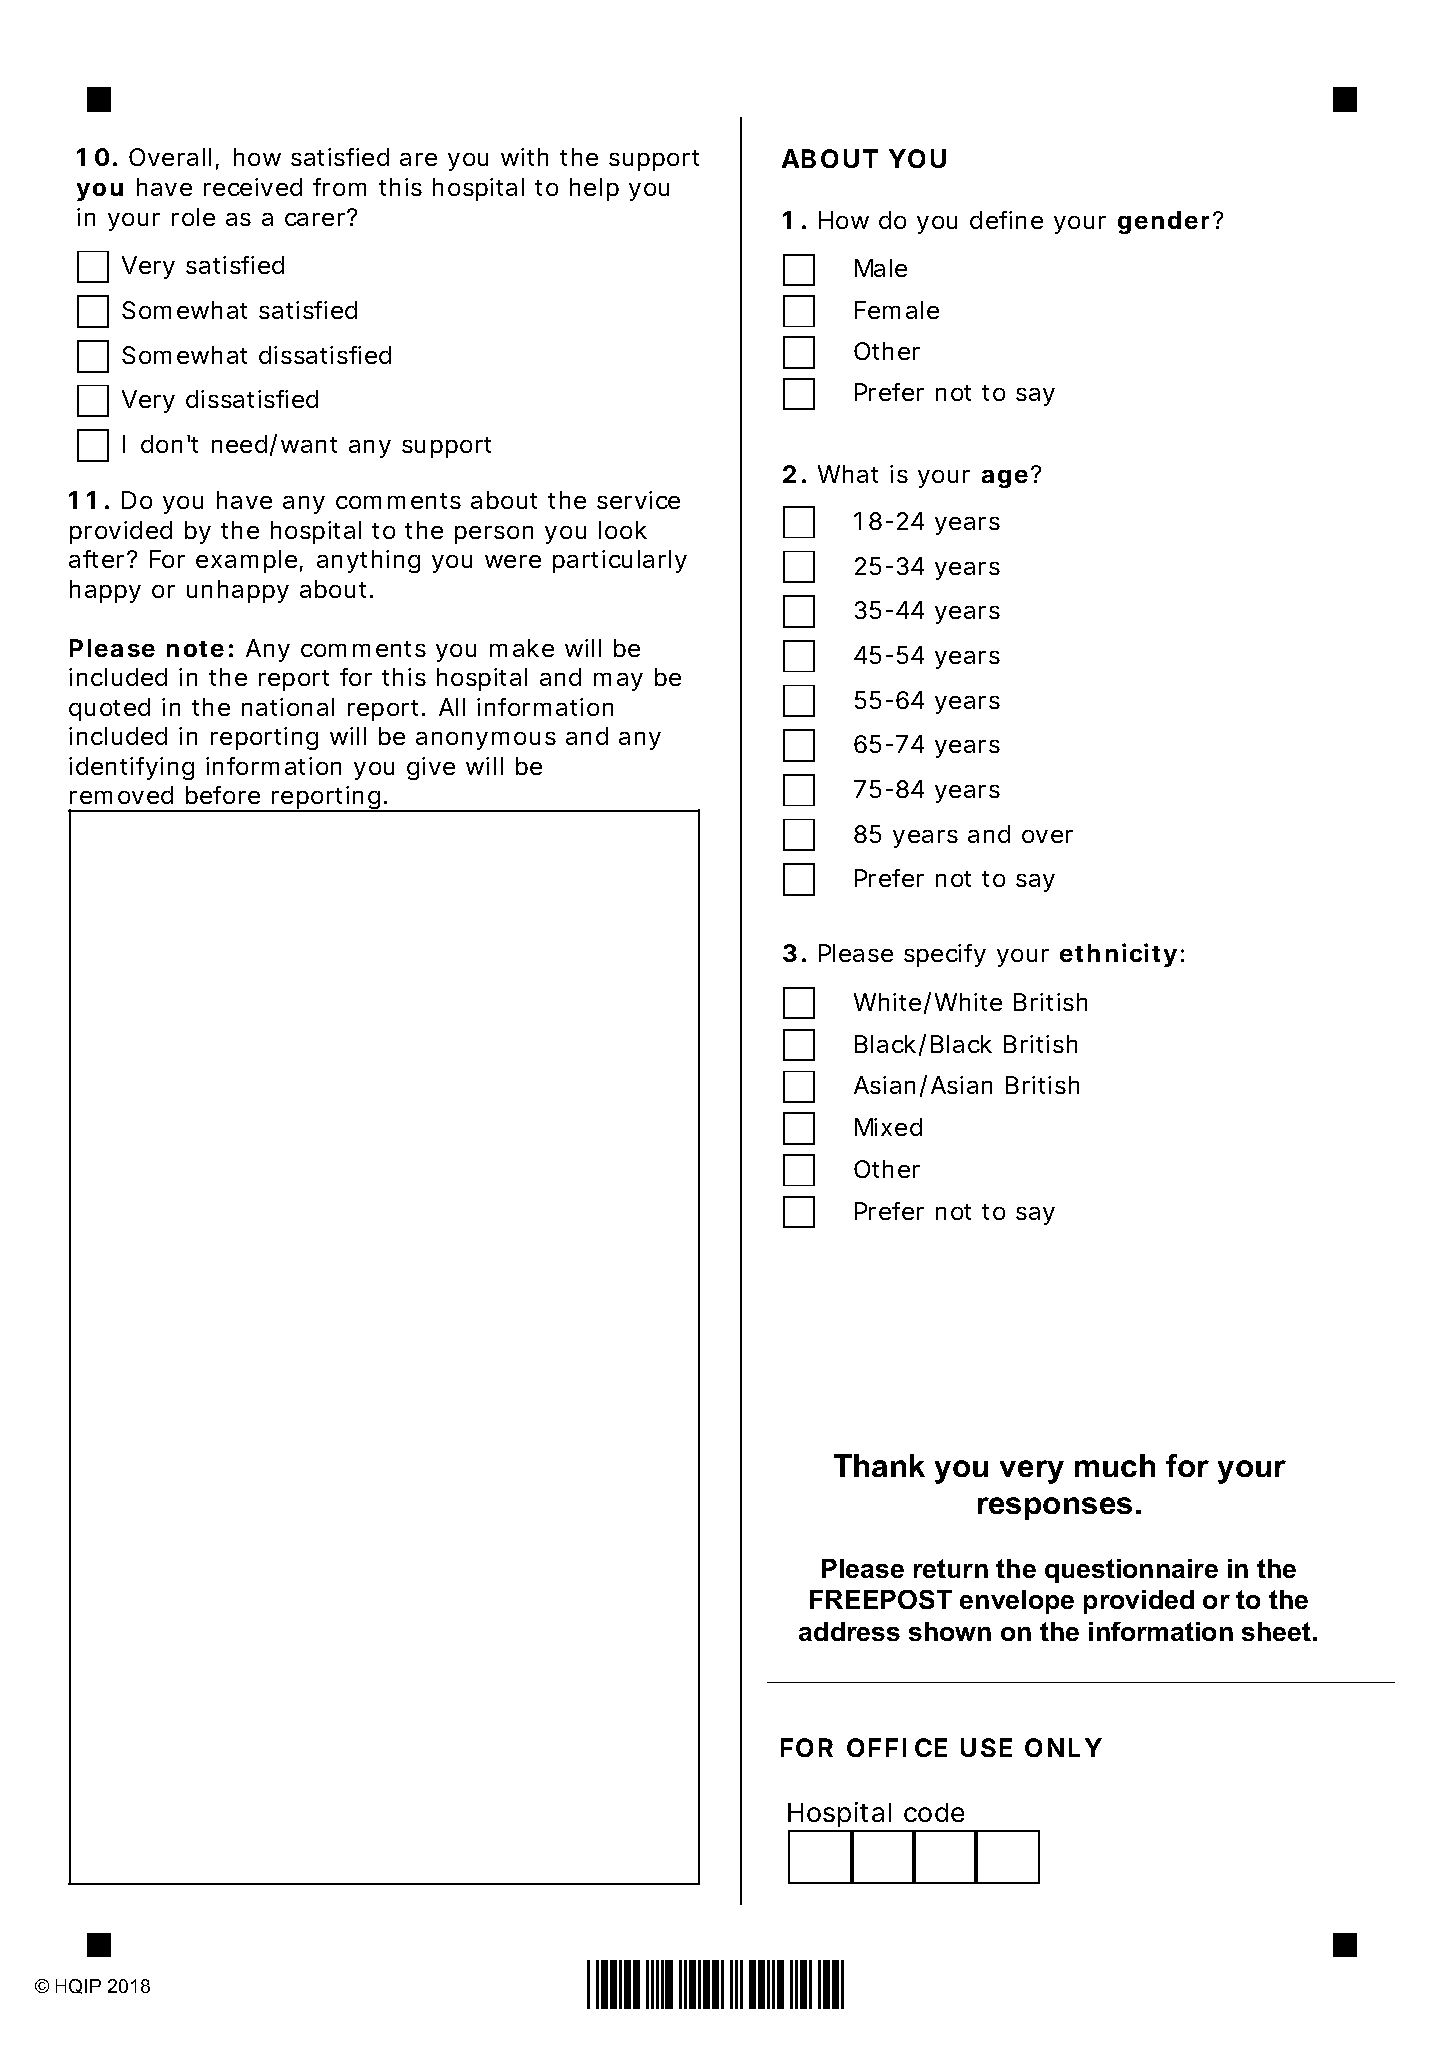 This screenshot has width=1445, height=2045. Describe the element at coordinates (849, 1631) in the screenshot. I see `address` at that location.
